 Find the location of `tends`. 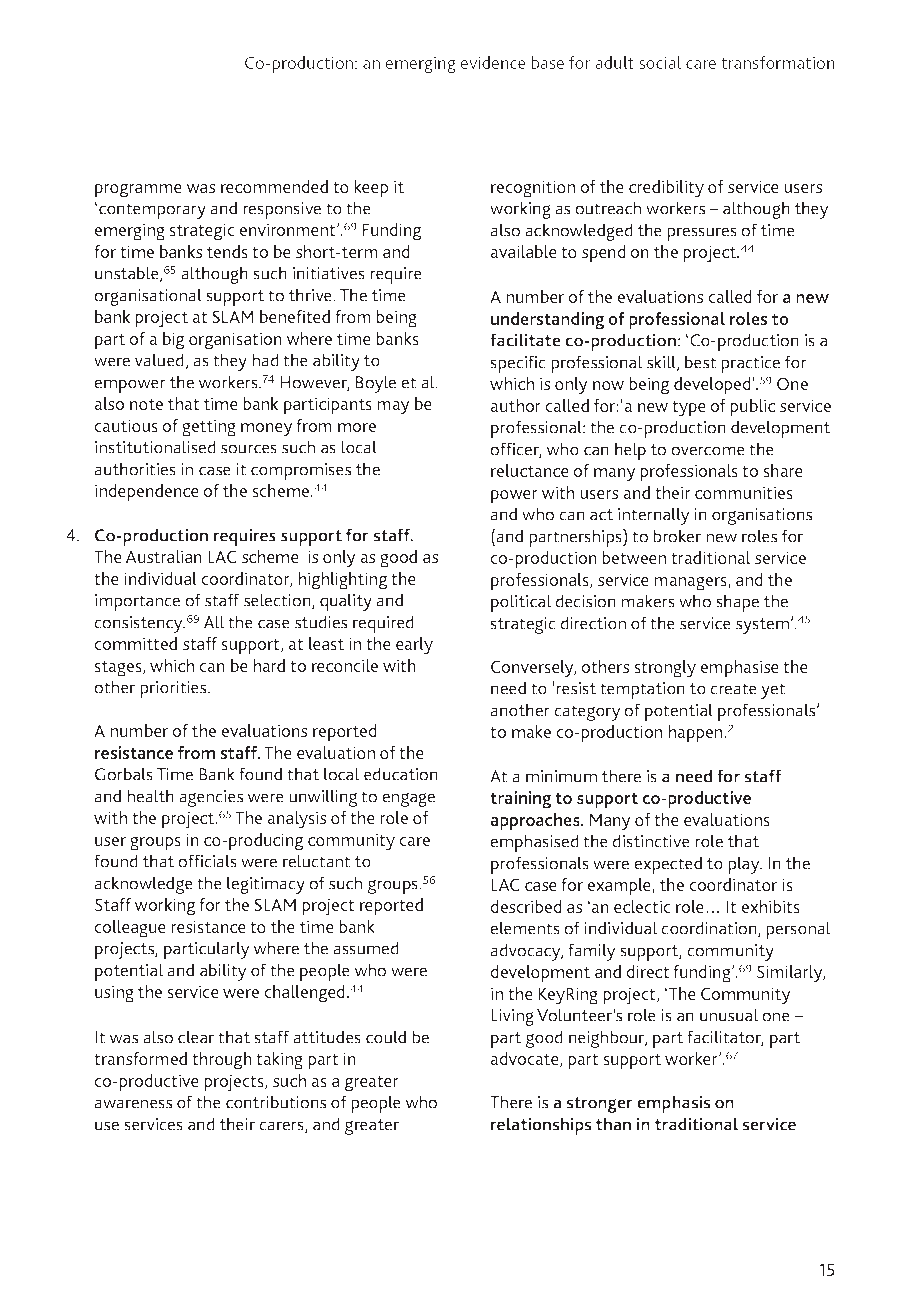

tends is located at coordinates (227, 251).
